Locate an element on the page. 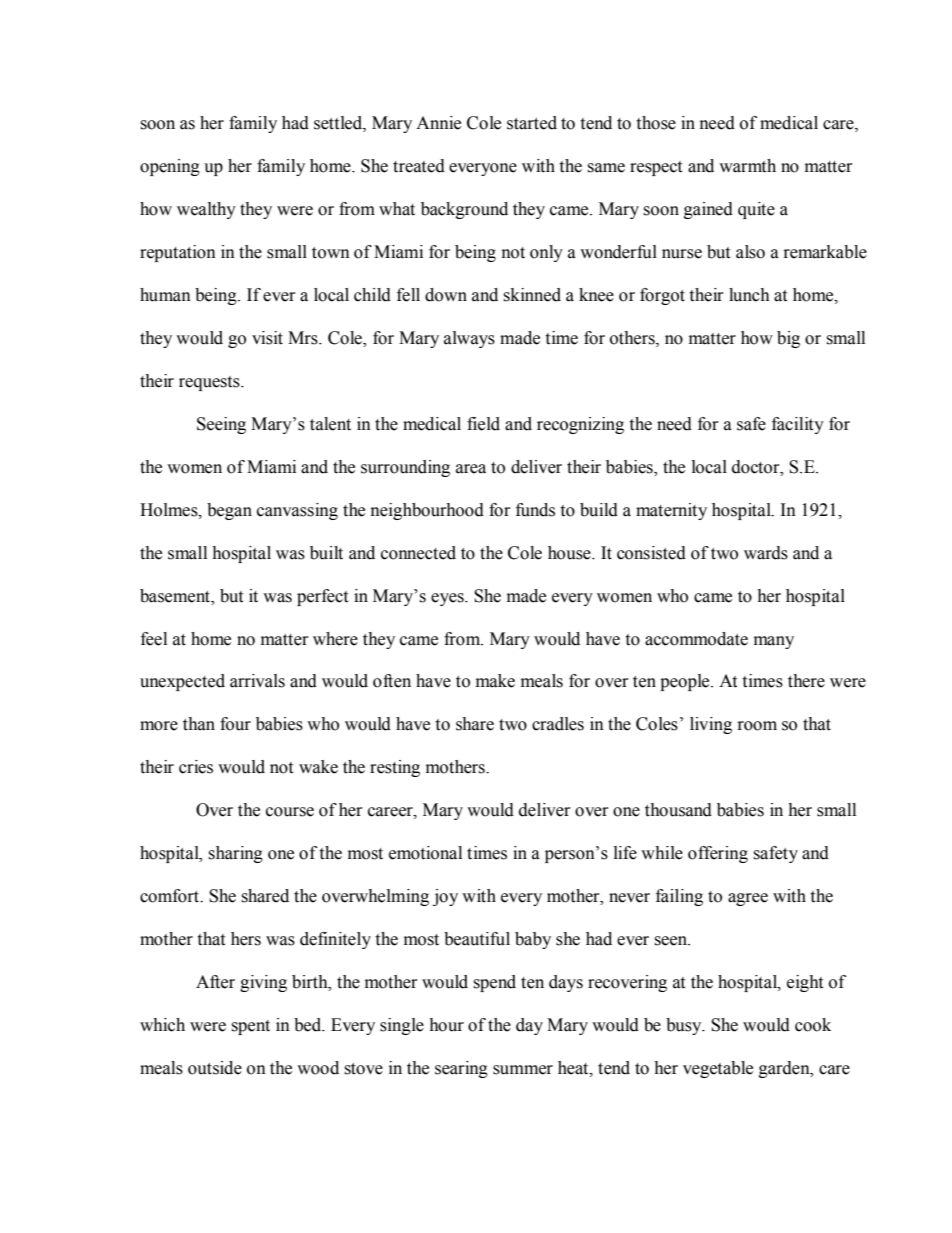  doctor is located at coordinates (757, 467).
